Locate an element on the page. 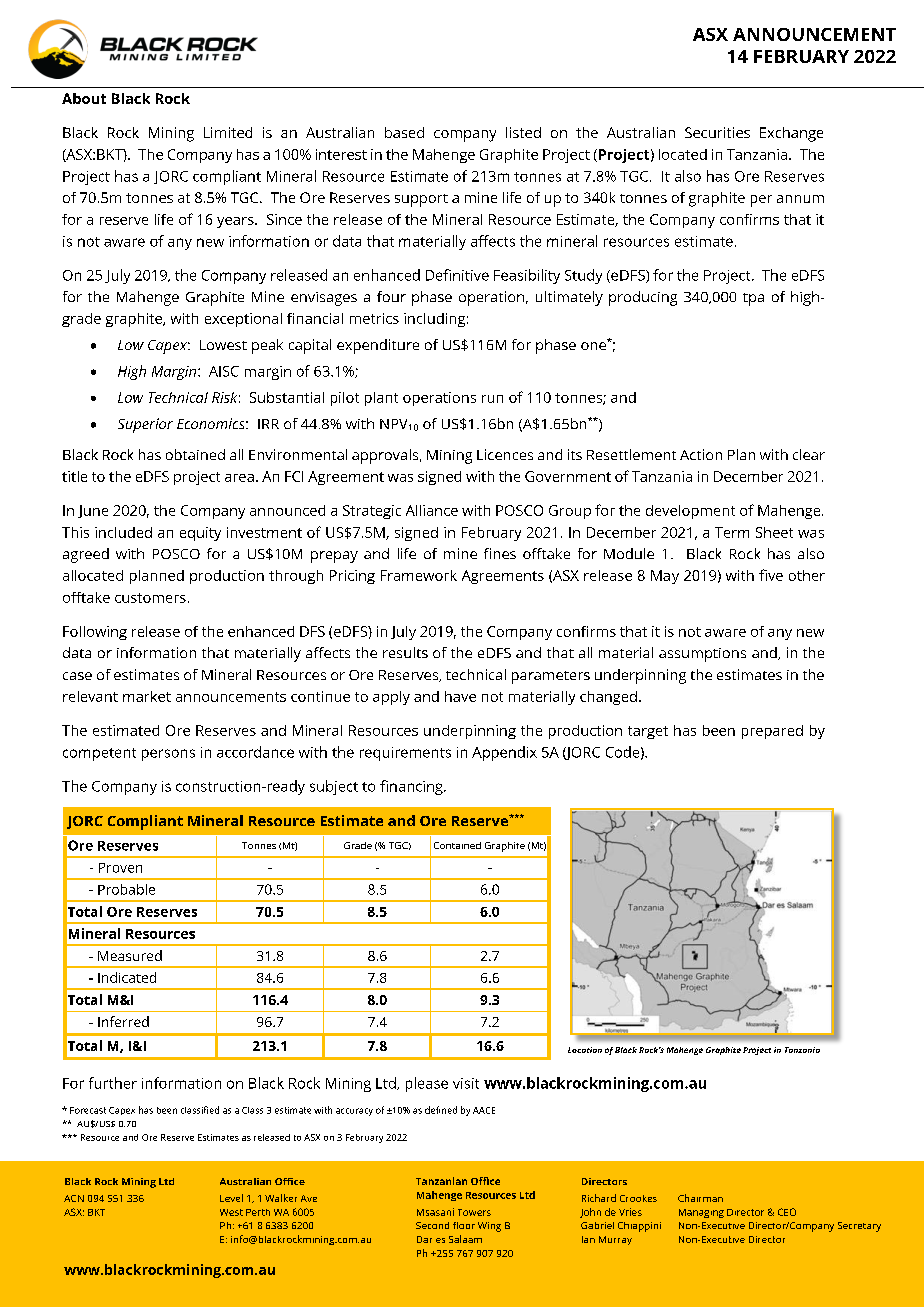 This page has width=924, height=1307. CEO is located at coordinates (787, 1212).
